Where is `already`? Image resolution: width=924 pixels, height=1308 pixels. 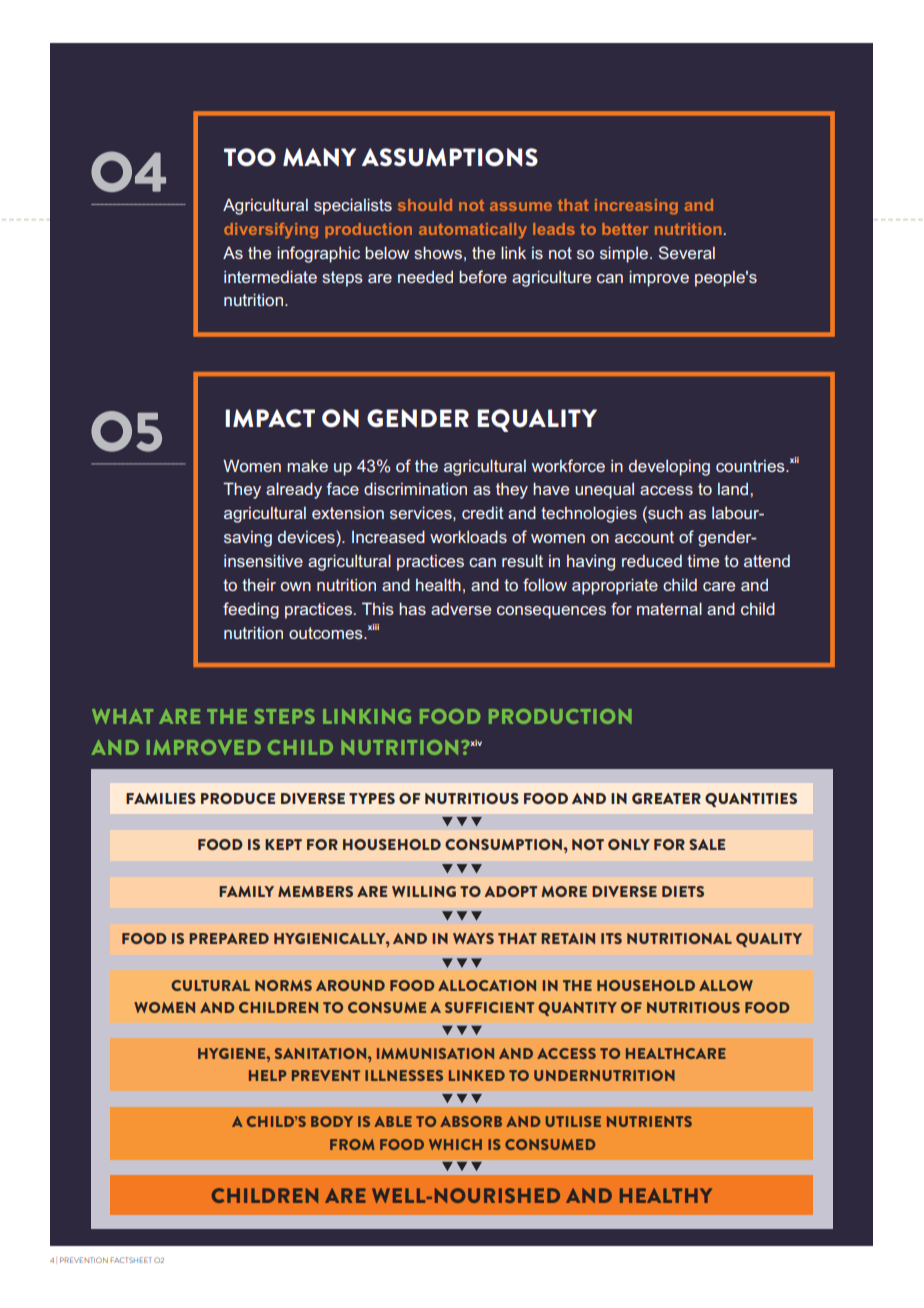 already is located at coordinates (294, 490).
